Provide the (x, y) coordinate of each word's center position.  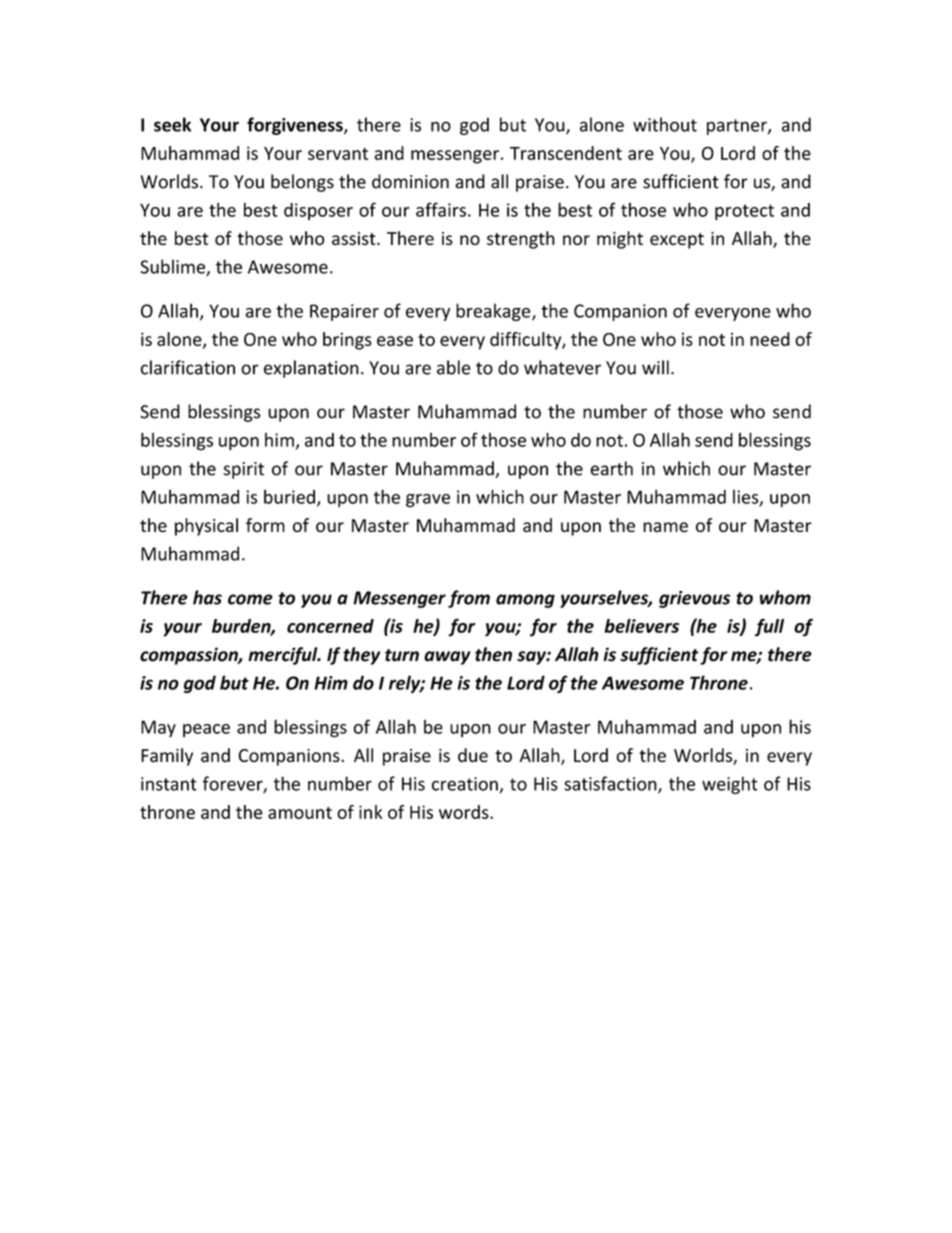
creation (465, 784)
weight (730, 785)
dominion (410, 181)
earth (611, 468)
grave (428, 501)
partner (738, 127)
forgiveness (296, 126)
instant (169, 784)
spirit (243, 470)
